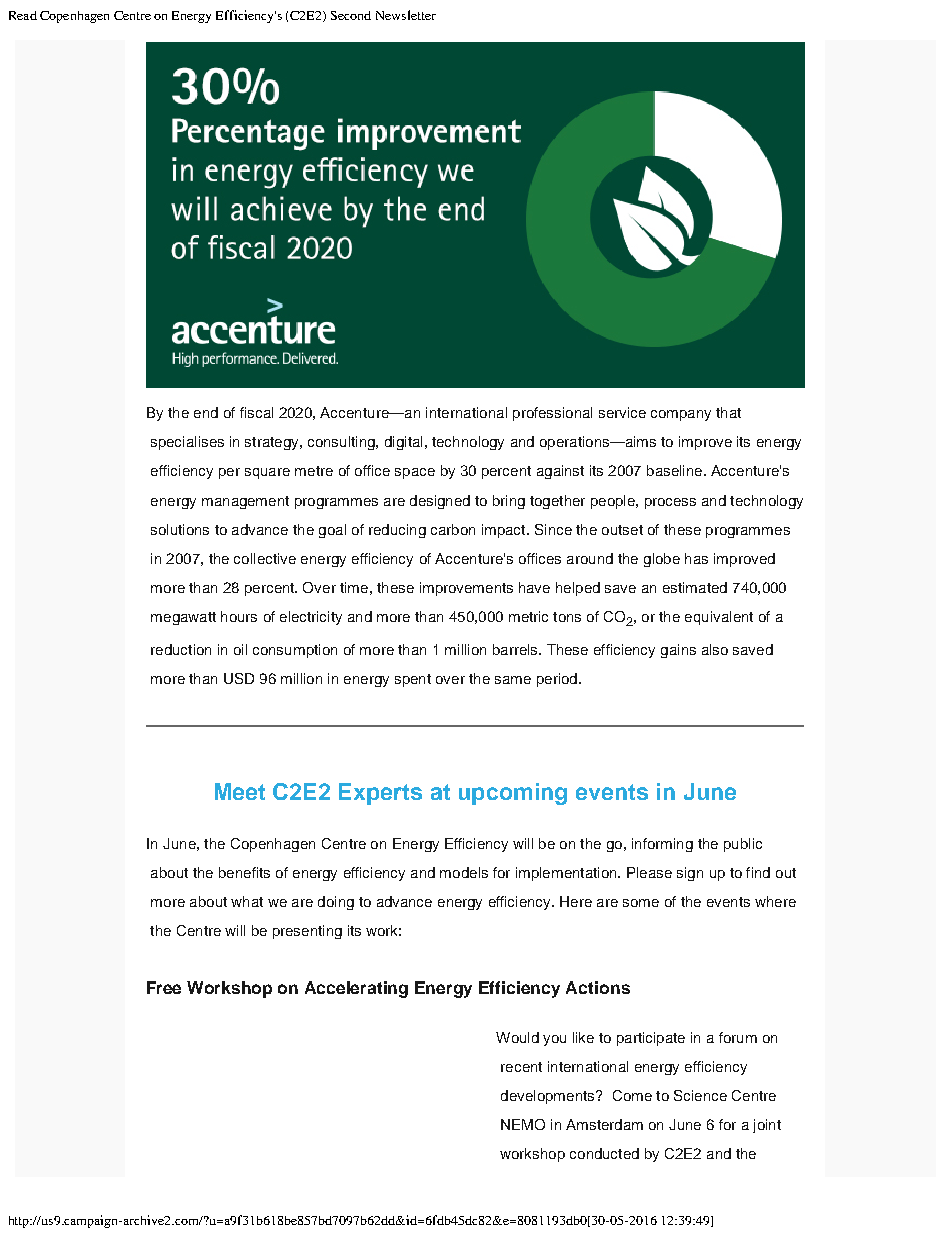  What do you see at coordinates (523, 1124) in the screenshot?
I see `NEMO` at bounding box center [523, 1124].
